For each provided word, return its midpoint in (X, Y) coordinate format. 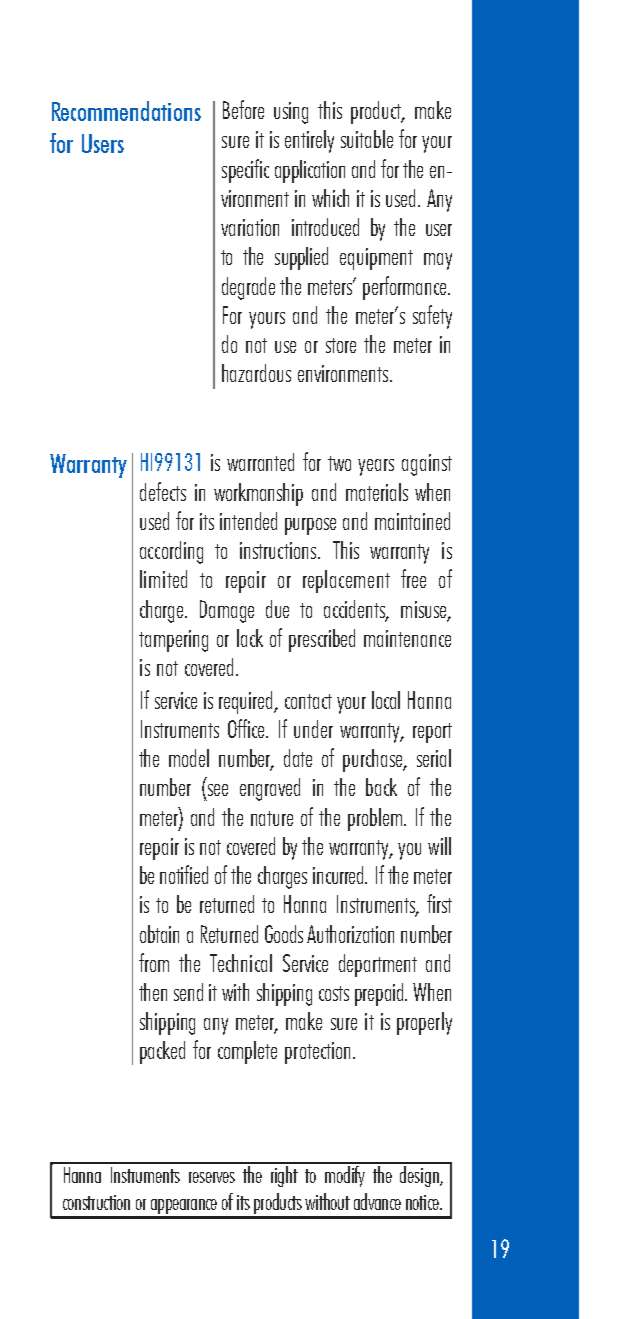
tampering (173, 641)
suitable (367, 139)
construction (96, 1202)
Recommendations (126, 111)
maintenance (407, 638)
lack (250, 638)
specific (245, 171)
